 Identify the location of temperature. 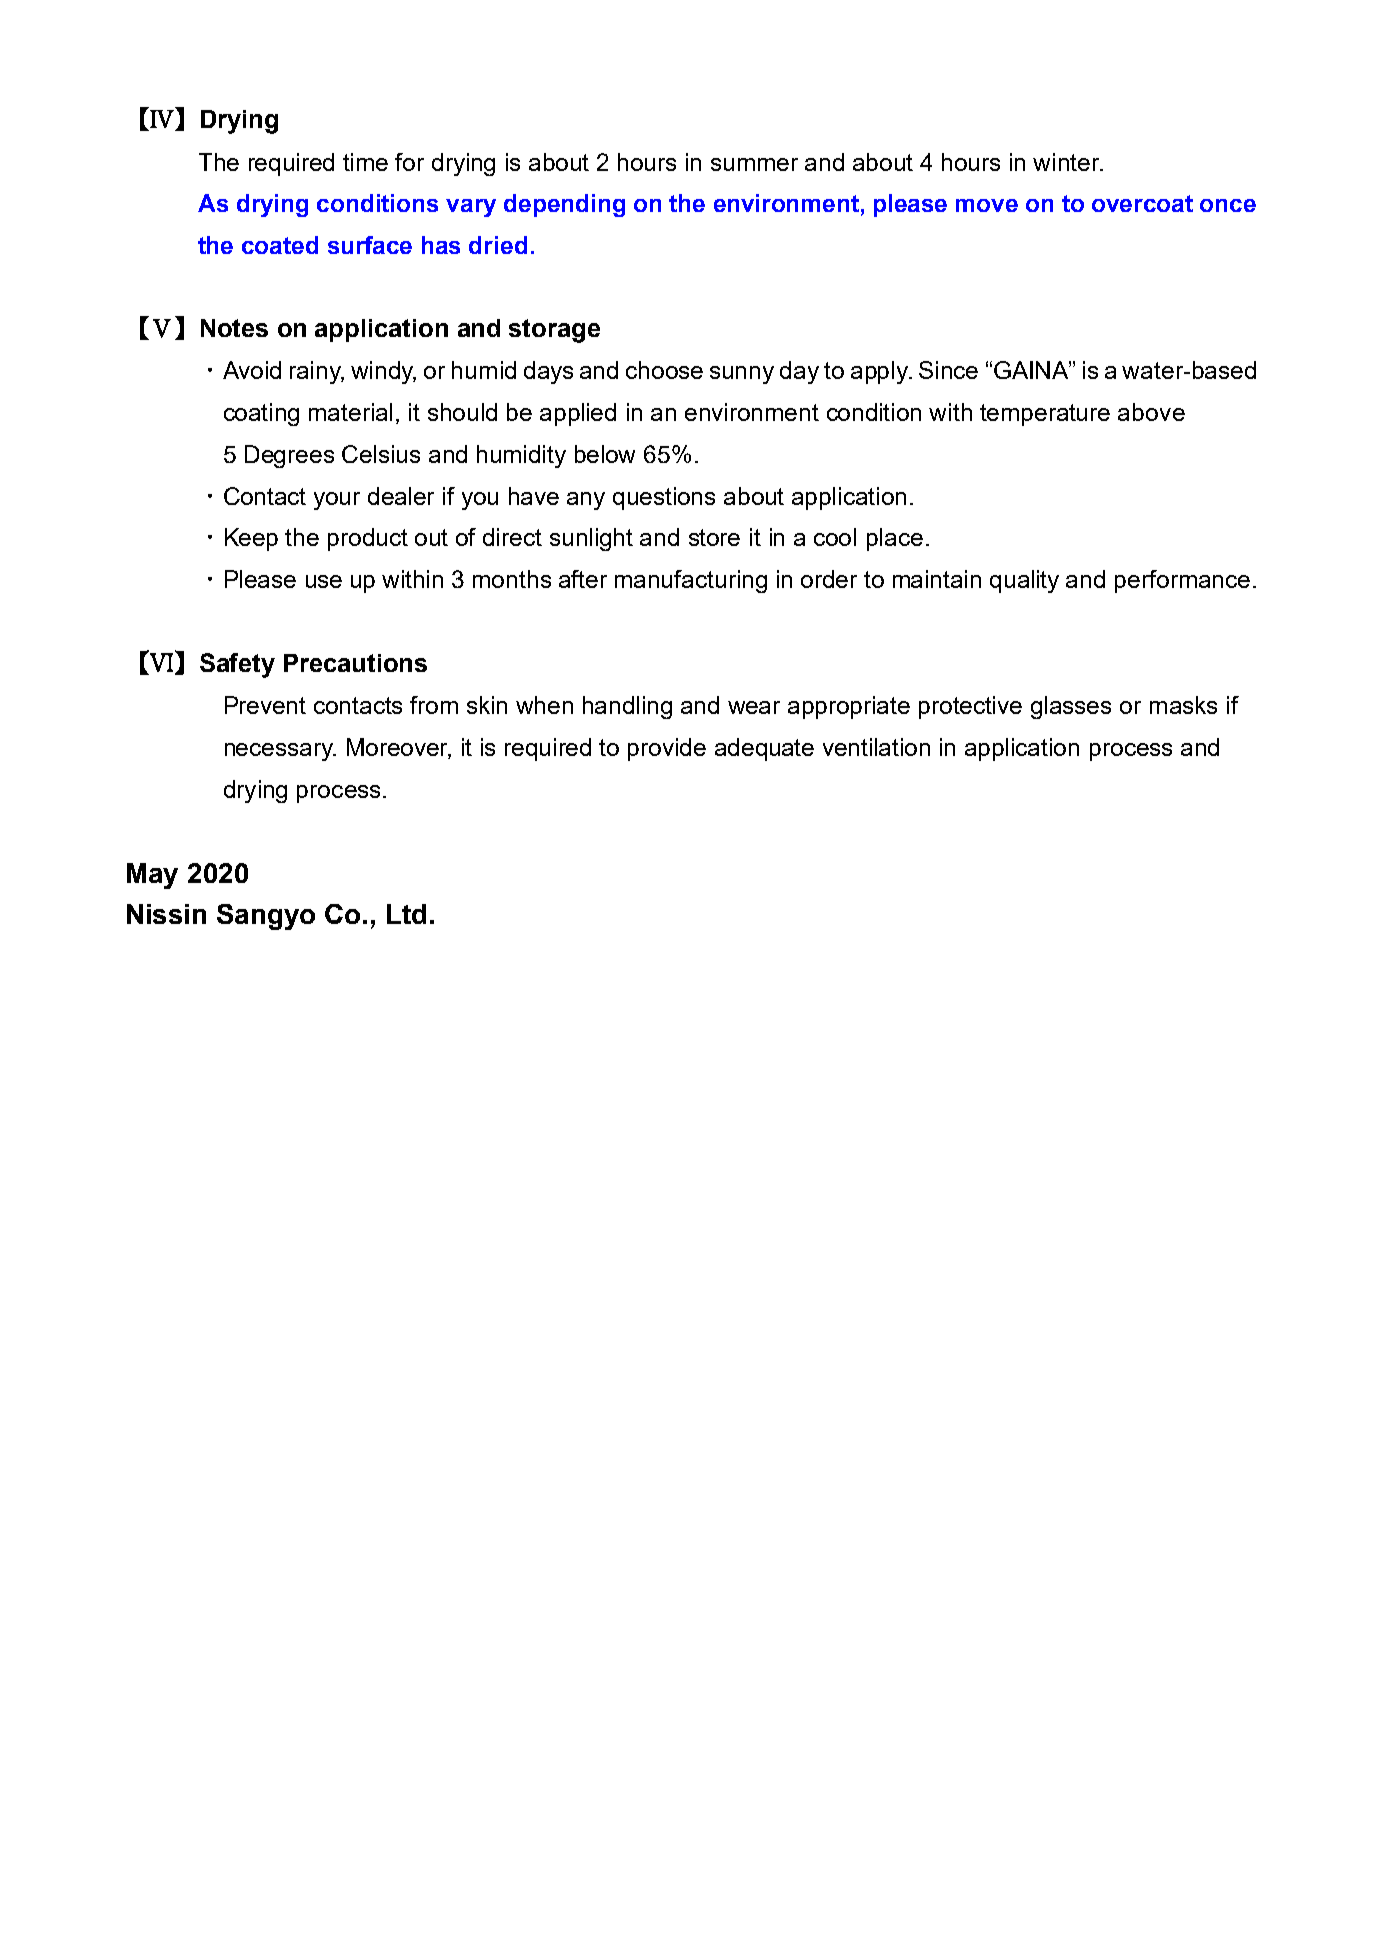
(1045, 415).
